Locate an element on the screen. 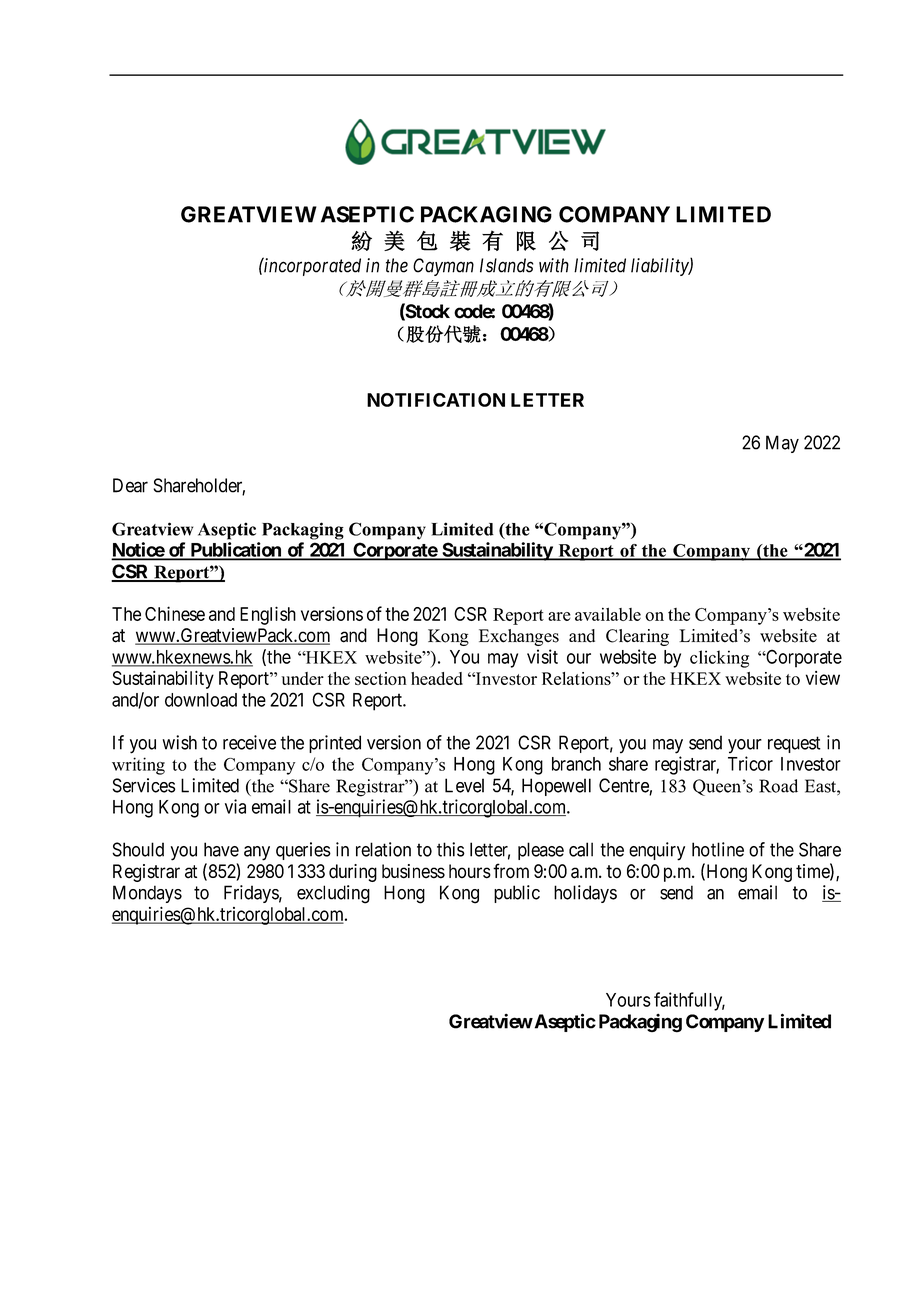  Chinese is located at coordinates (175, 613).
